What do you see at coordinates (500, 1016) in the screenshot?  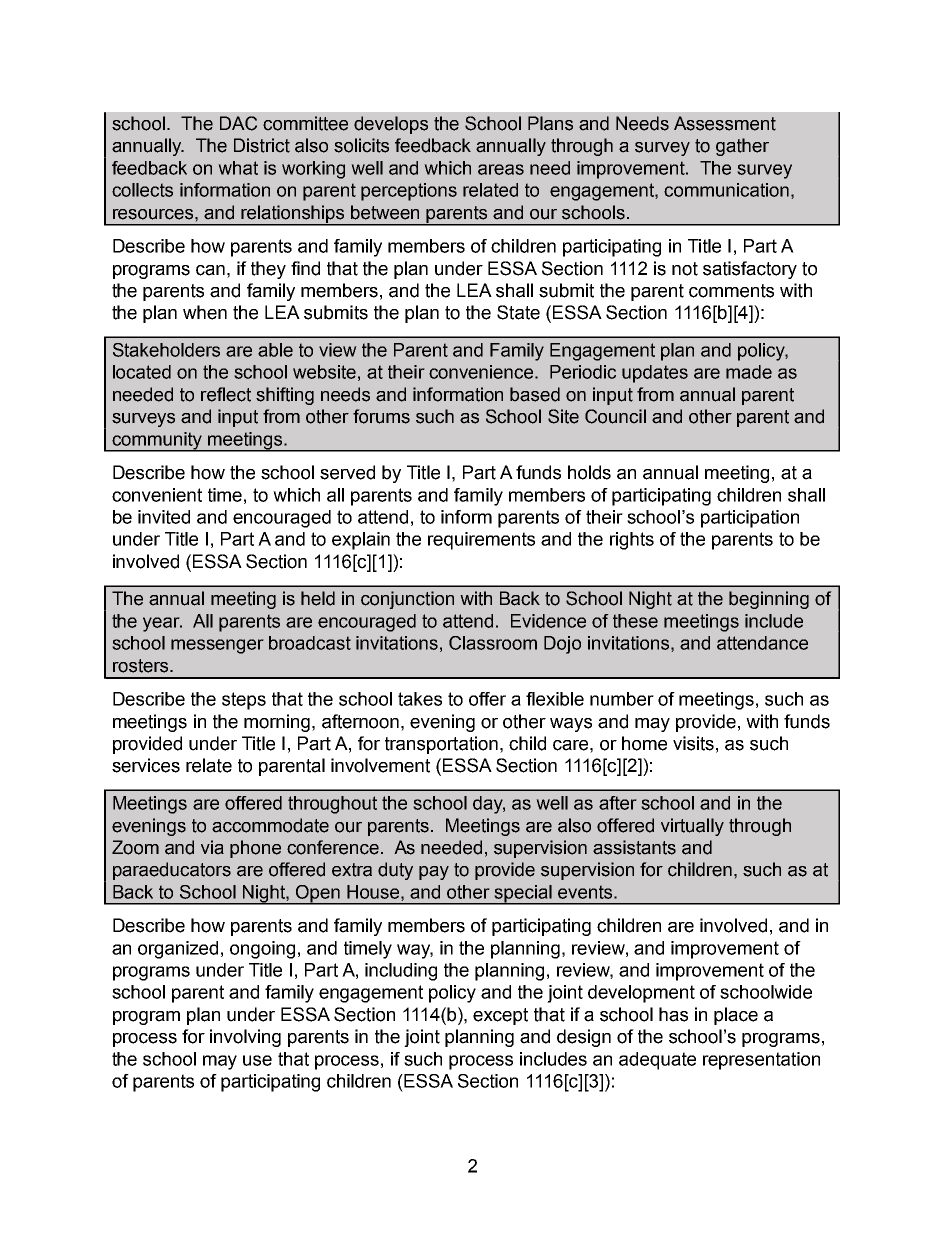 I see `except` at bounding box center [500, 1016].
